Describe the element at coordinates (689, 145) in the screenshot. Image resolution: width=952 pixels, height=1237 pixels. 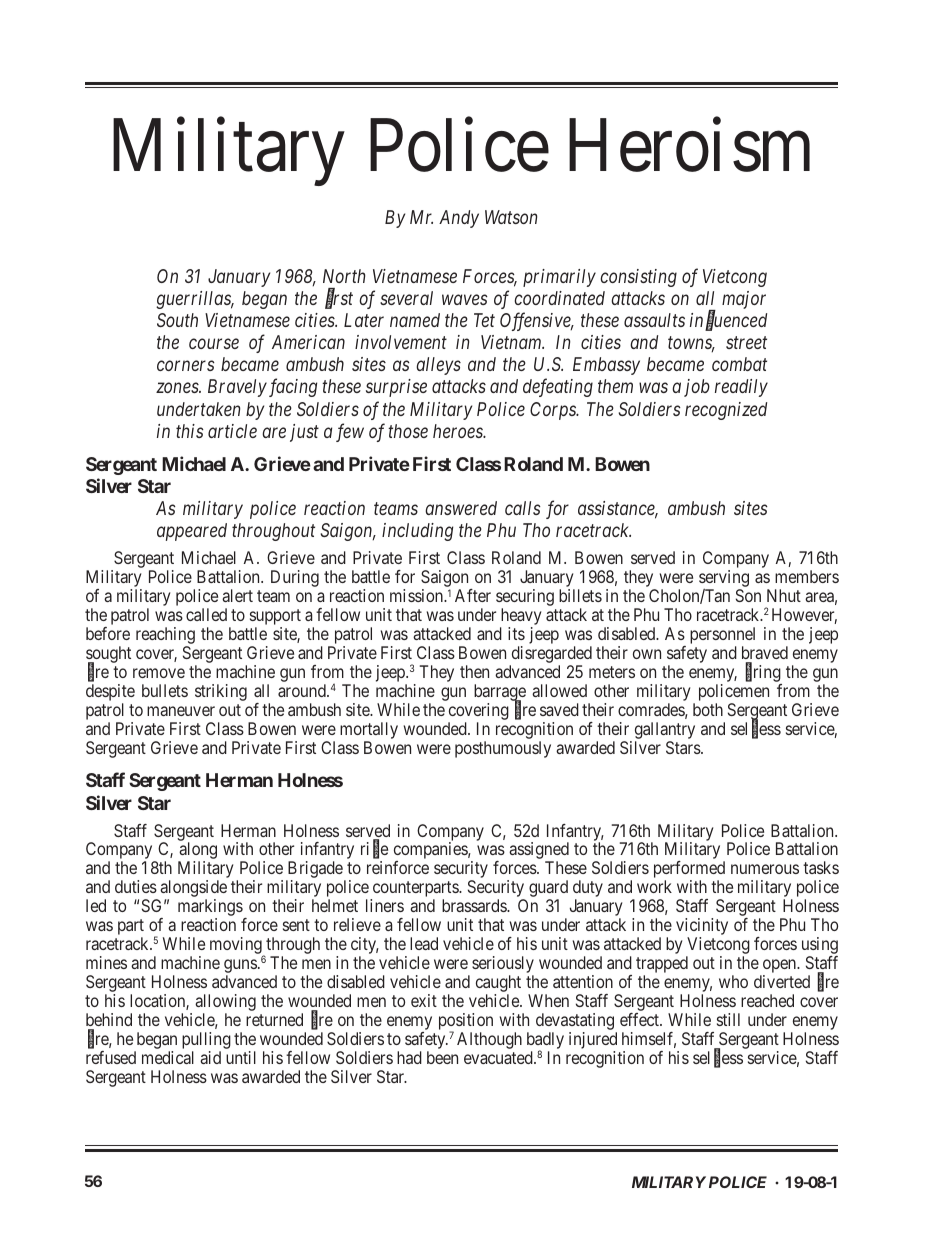
I see `Heroism` at that location.
